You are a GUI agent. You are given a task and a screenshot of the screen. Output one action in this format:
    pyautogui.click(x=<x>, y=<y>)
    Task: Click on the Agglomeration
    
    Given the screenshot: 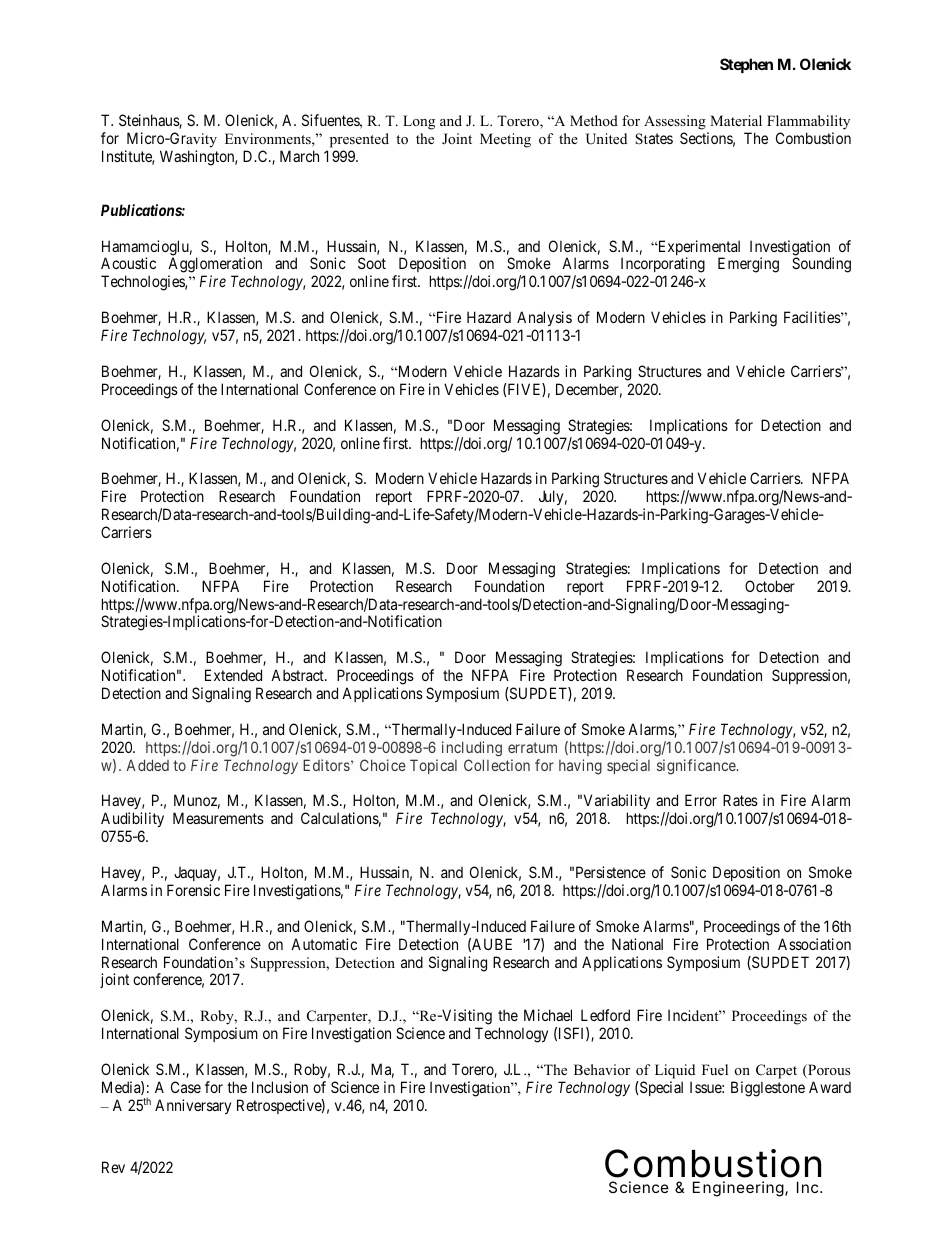 What is the action you would take?
    pyautogui.click(x=215, y=266)
